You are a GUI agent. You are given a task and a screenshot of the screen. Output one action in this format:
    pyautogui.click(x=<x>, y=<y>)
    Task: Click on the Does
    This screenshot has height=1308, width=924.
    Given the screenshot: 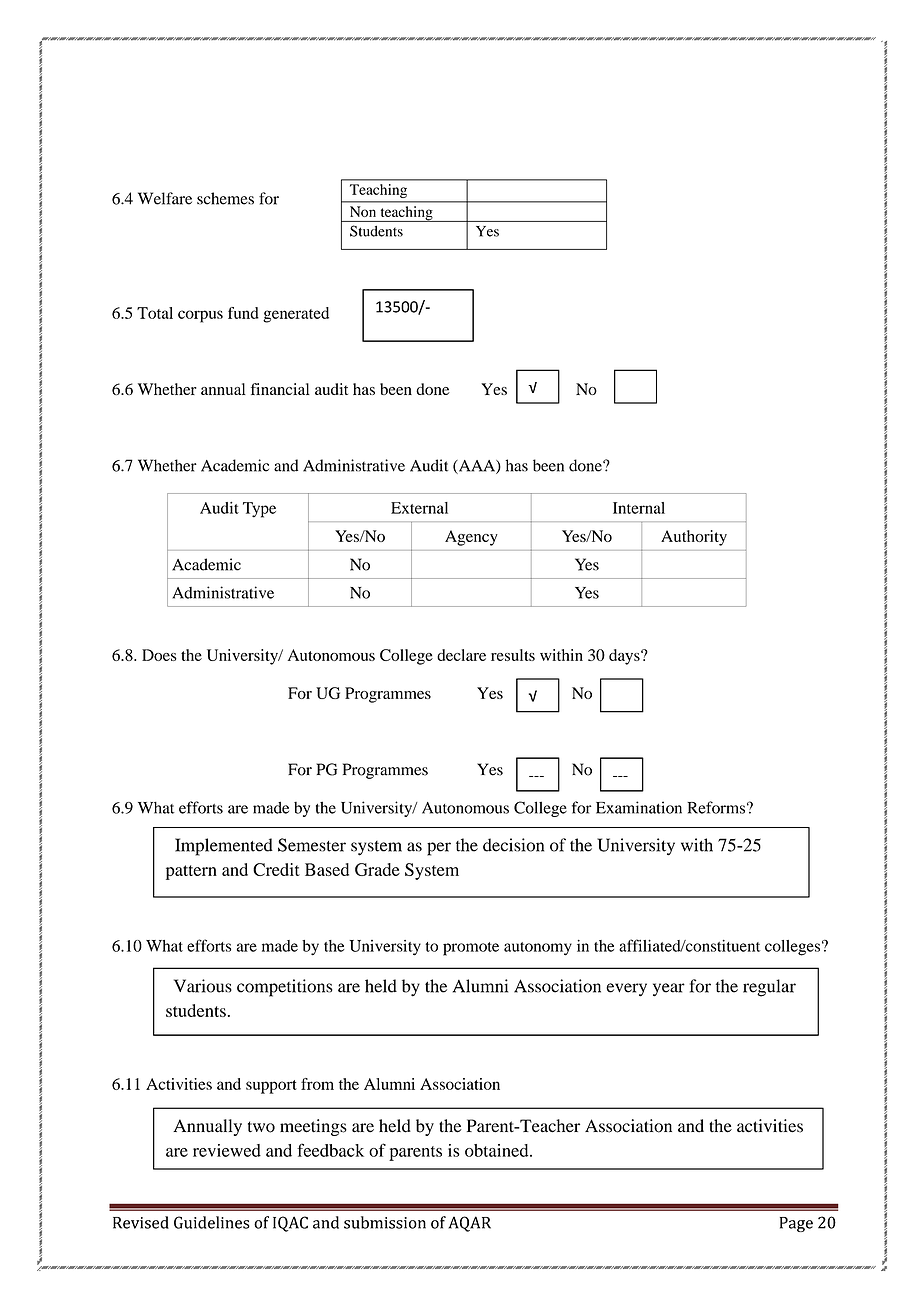 What is the action you would take?
    pyautogui.click(x=159, y=655)
